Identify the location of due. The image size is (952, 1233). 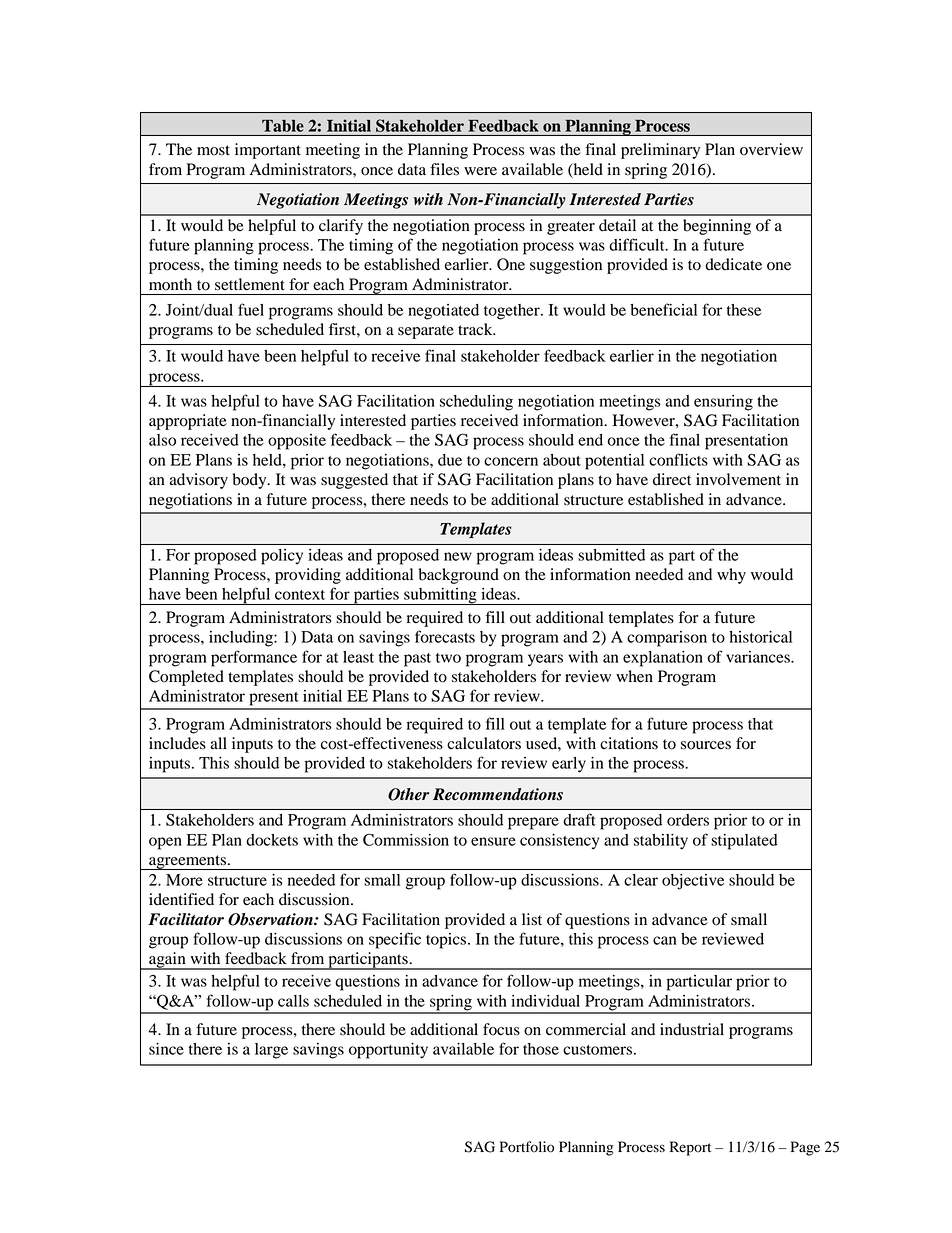
(450, 460).
